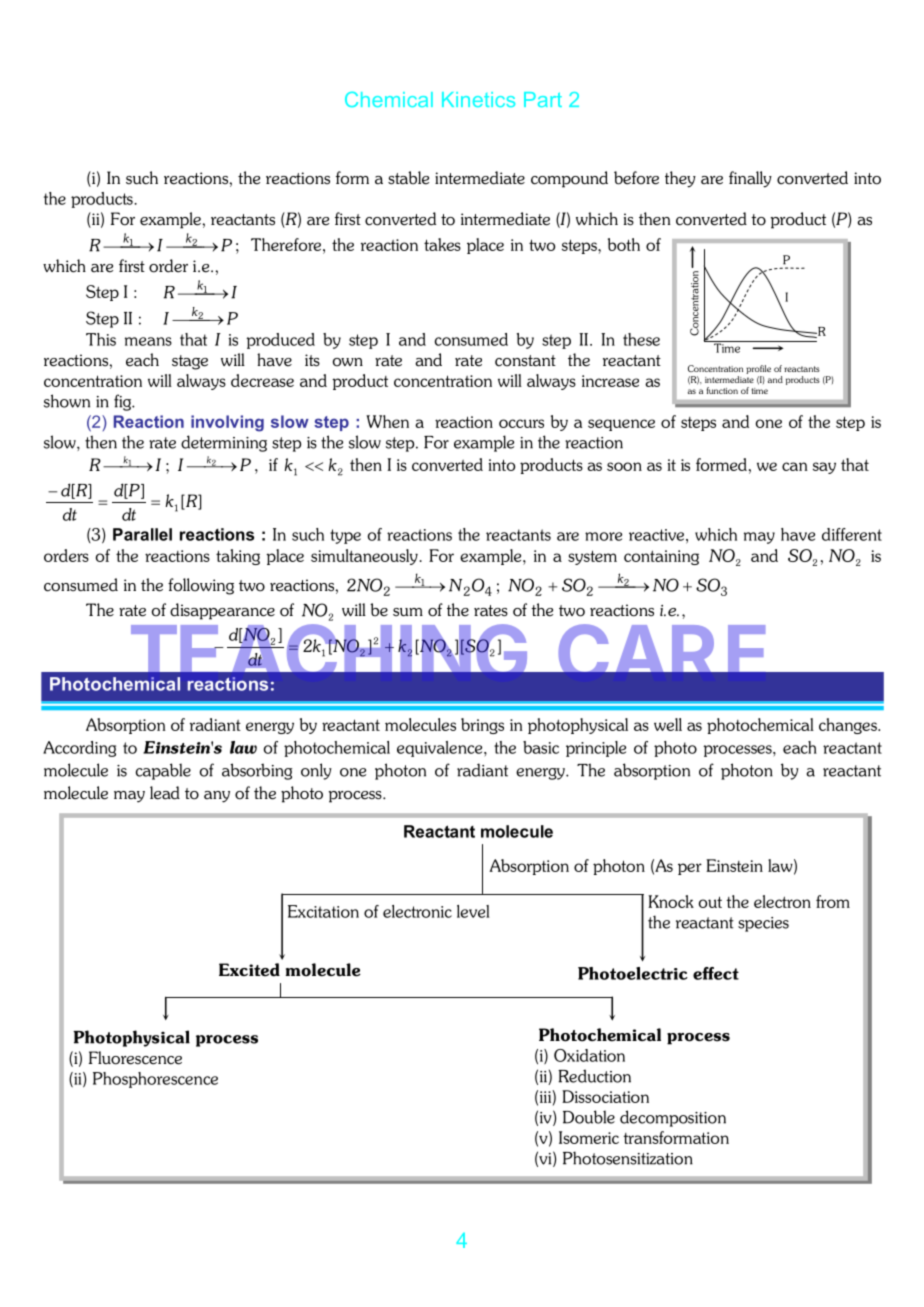 Image resolution: width=924 pixels, height=1307 pixels. I want to click on profile, so click(758, 369).
